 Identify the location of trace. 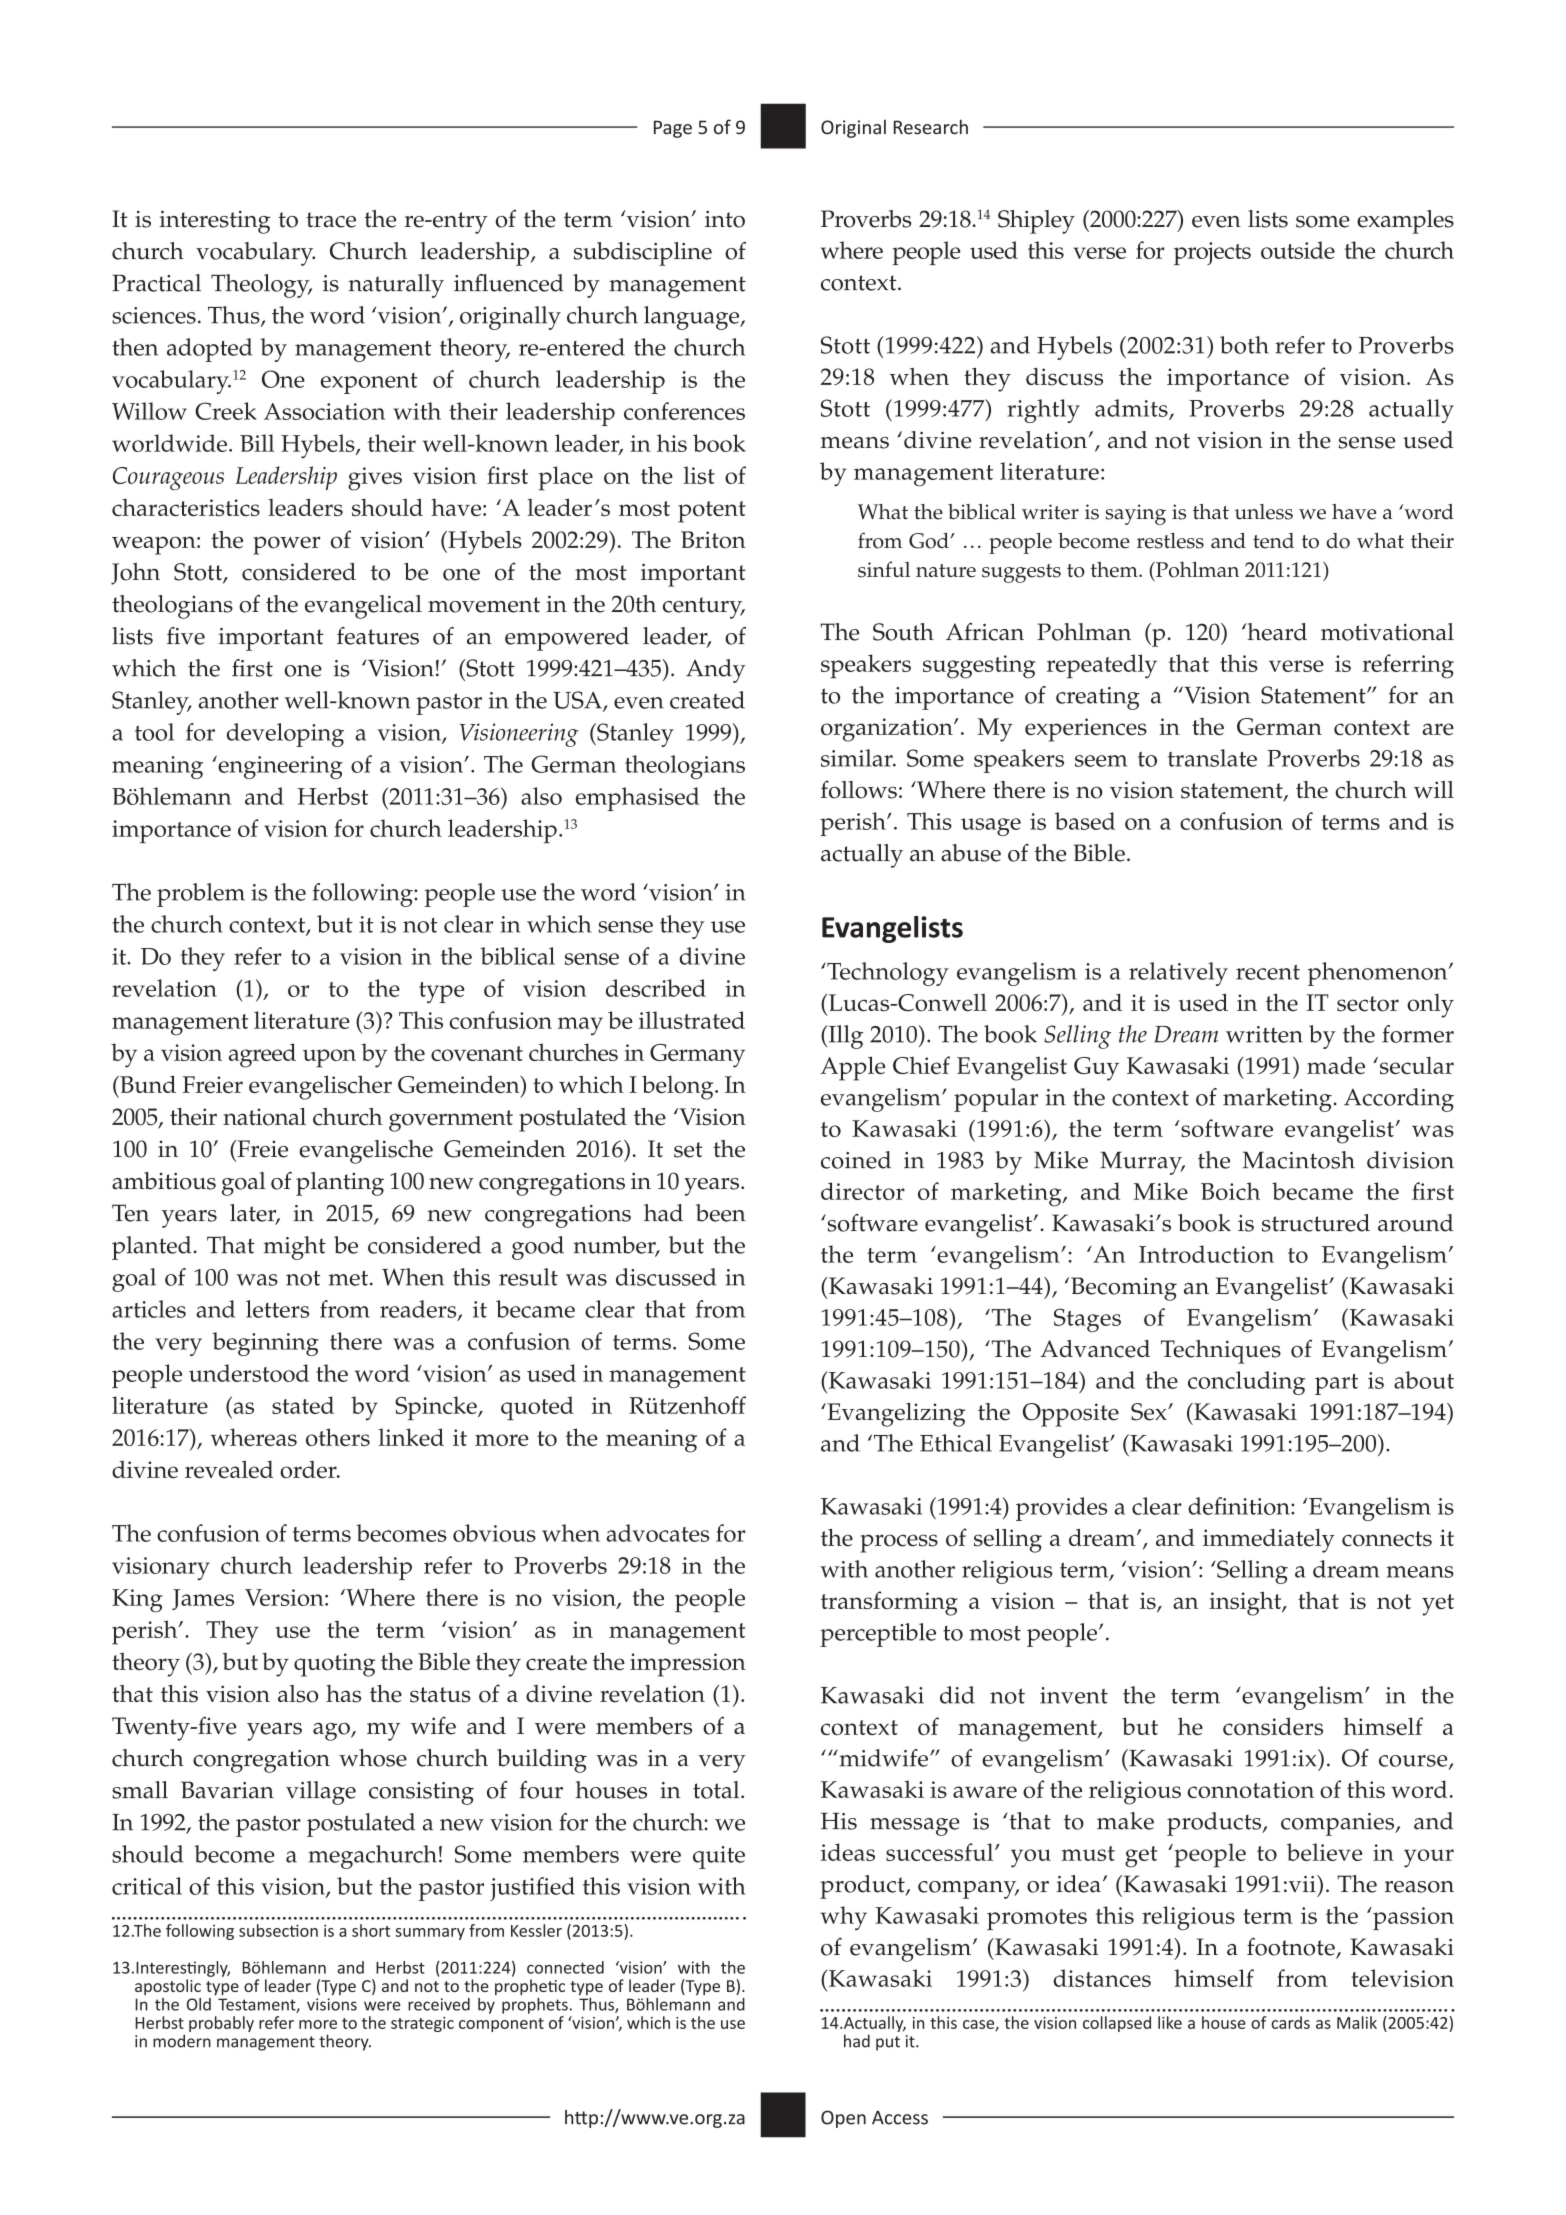
(331, 220).
